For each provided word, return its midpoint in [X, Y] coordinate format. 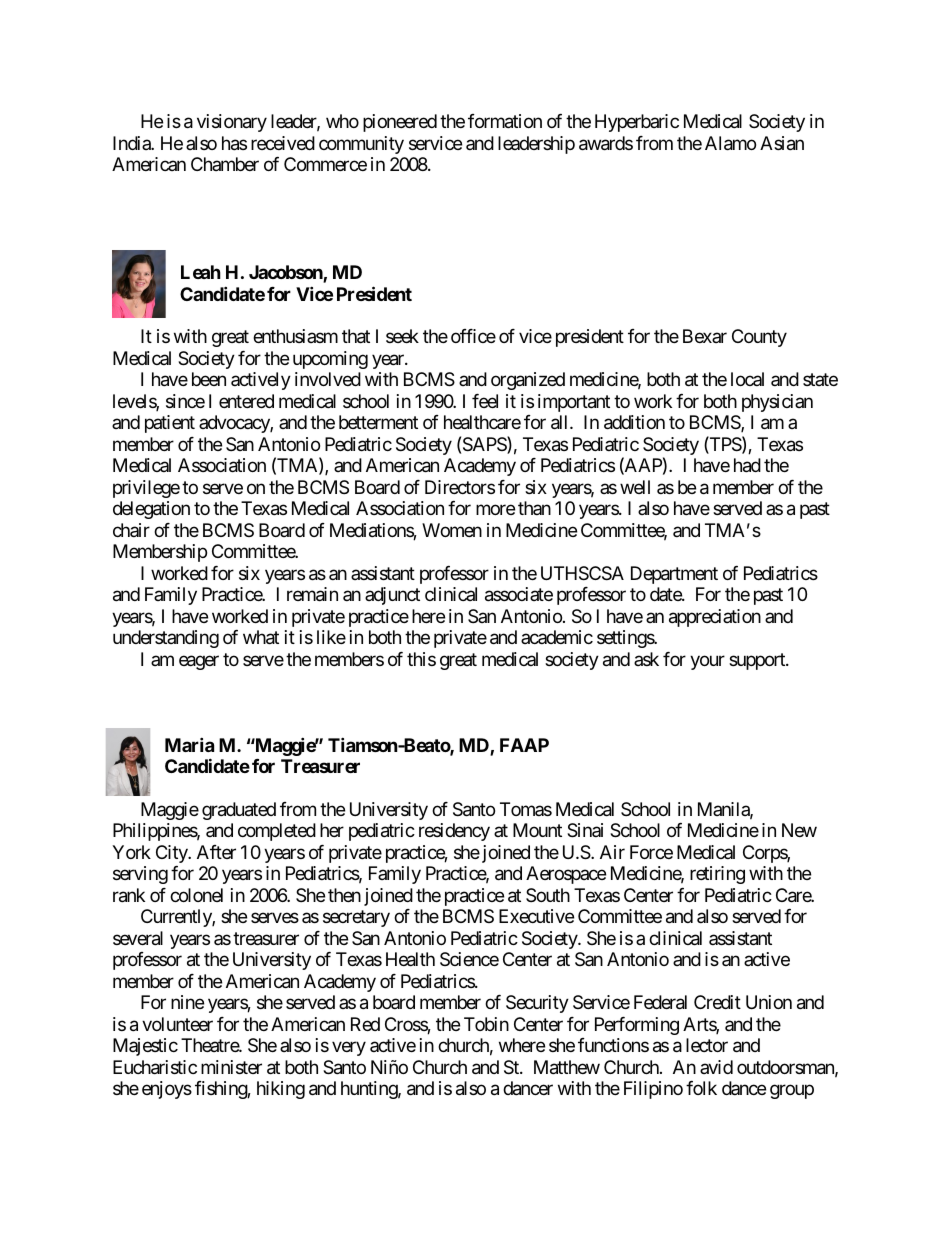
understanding [166, 639]
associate [519, 594]
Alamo [730, 143]
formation [505, 121]
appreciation [715, 618]
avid [716, 1067]
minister [231, 1067]
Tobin [486, 1024]
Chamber [225, 164]
